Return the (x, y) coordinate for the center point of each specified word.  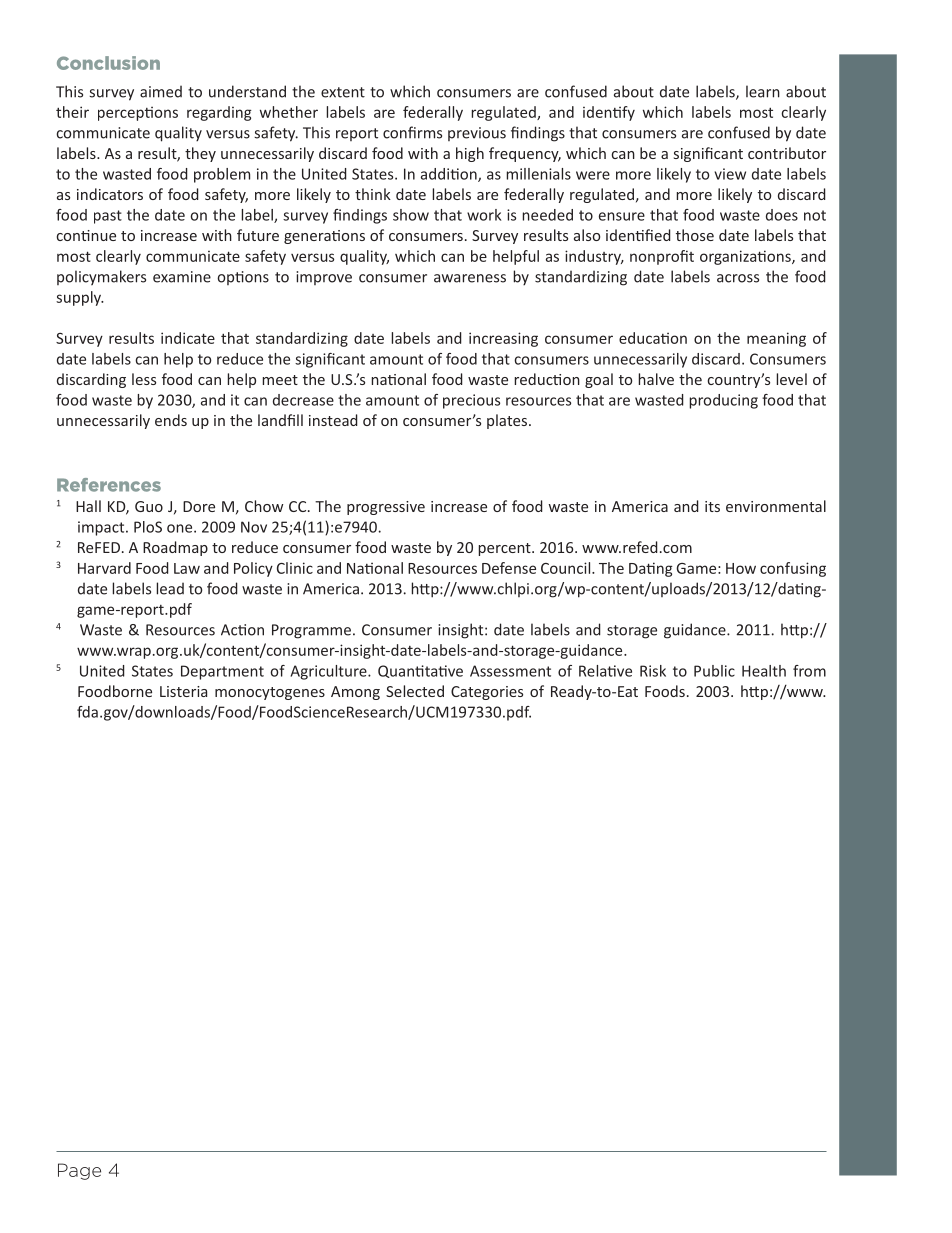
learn (763, 91)
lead (170, 588)
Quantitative (420, 671)
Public (714, 671)
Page (79, 1171)
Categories (487, 693)
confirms (412, 132)
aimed (161, 91)
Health (764, 671)
